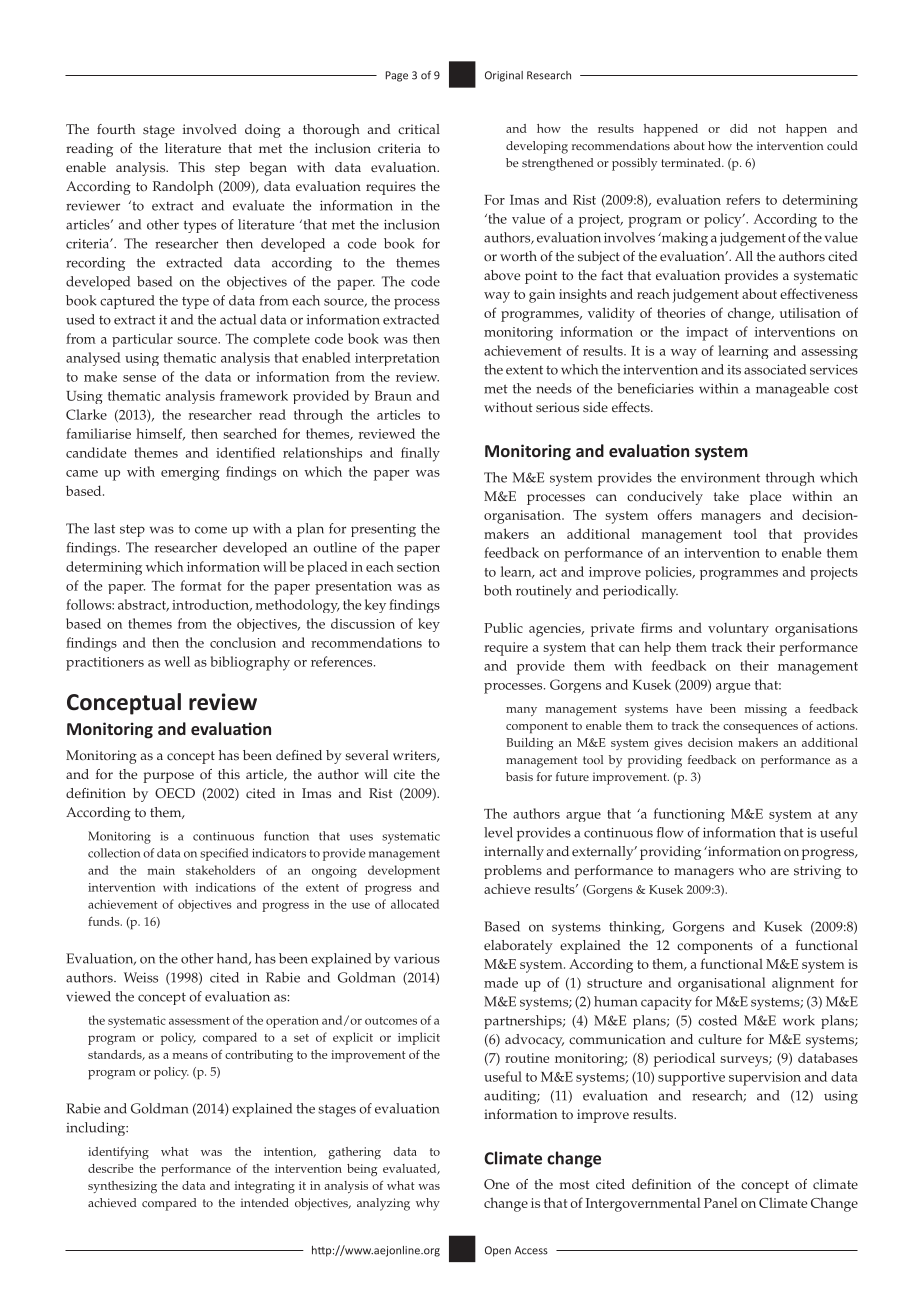 Image resolution: width=924 pixels, height=1308 pixels. I want to click on involved, so click(210, 129).
